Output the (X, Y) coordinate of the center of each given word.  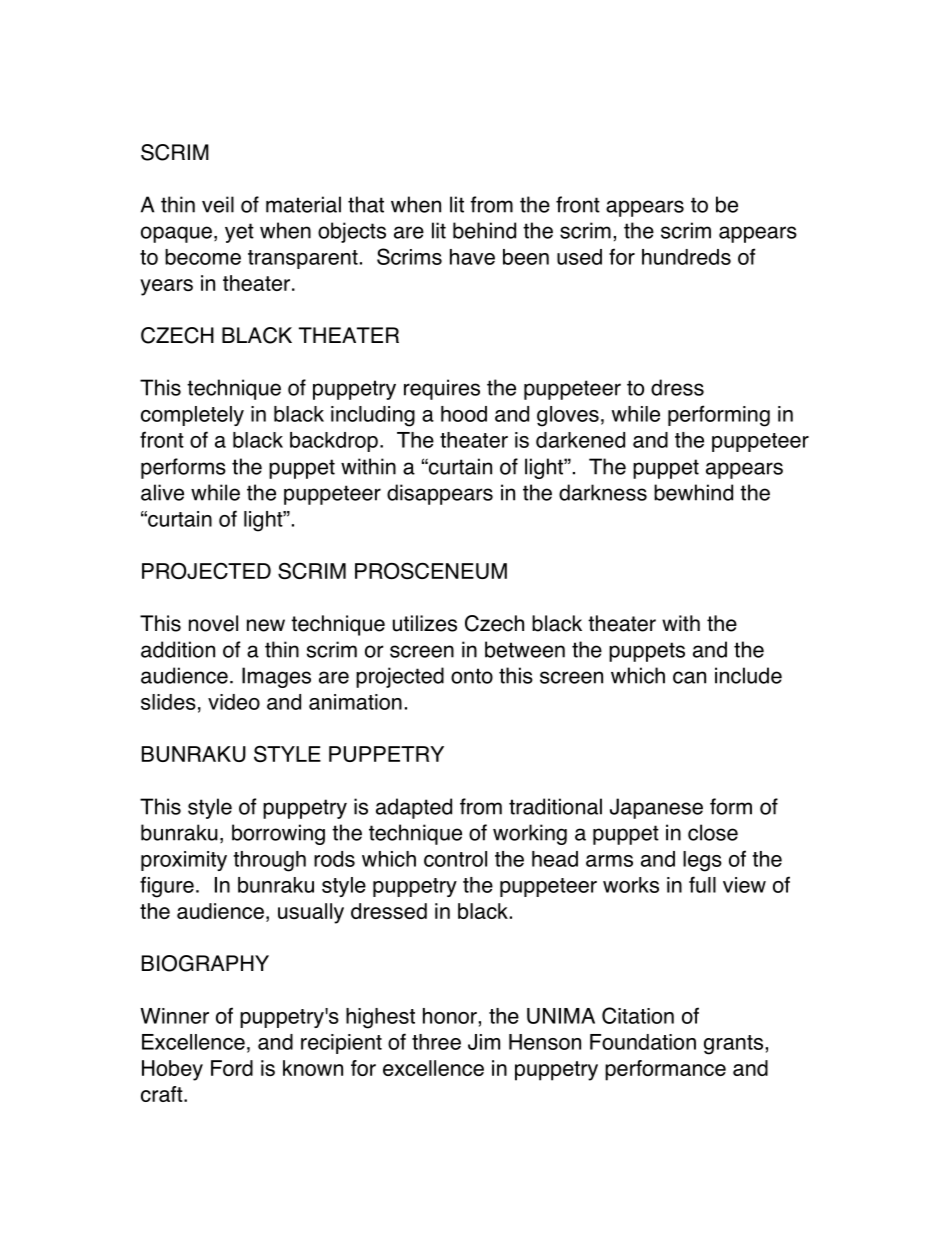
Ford (232, 1068)
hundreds (686, 257)
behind (484, 230)
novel (213, 623)
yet (239, 233)
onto (472, 676)
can (689, 677)
